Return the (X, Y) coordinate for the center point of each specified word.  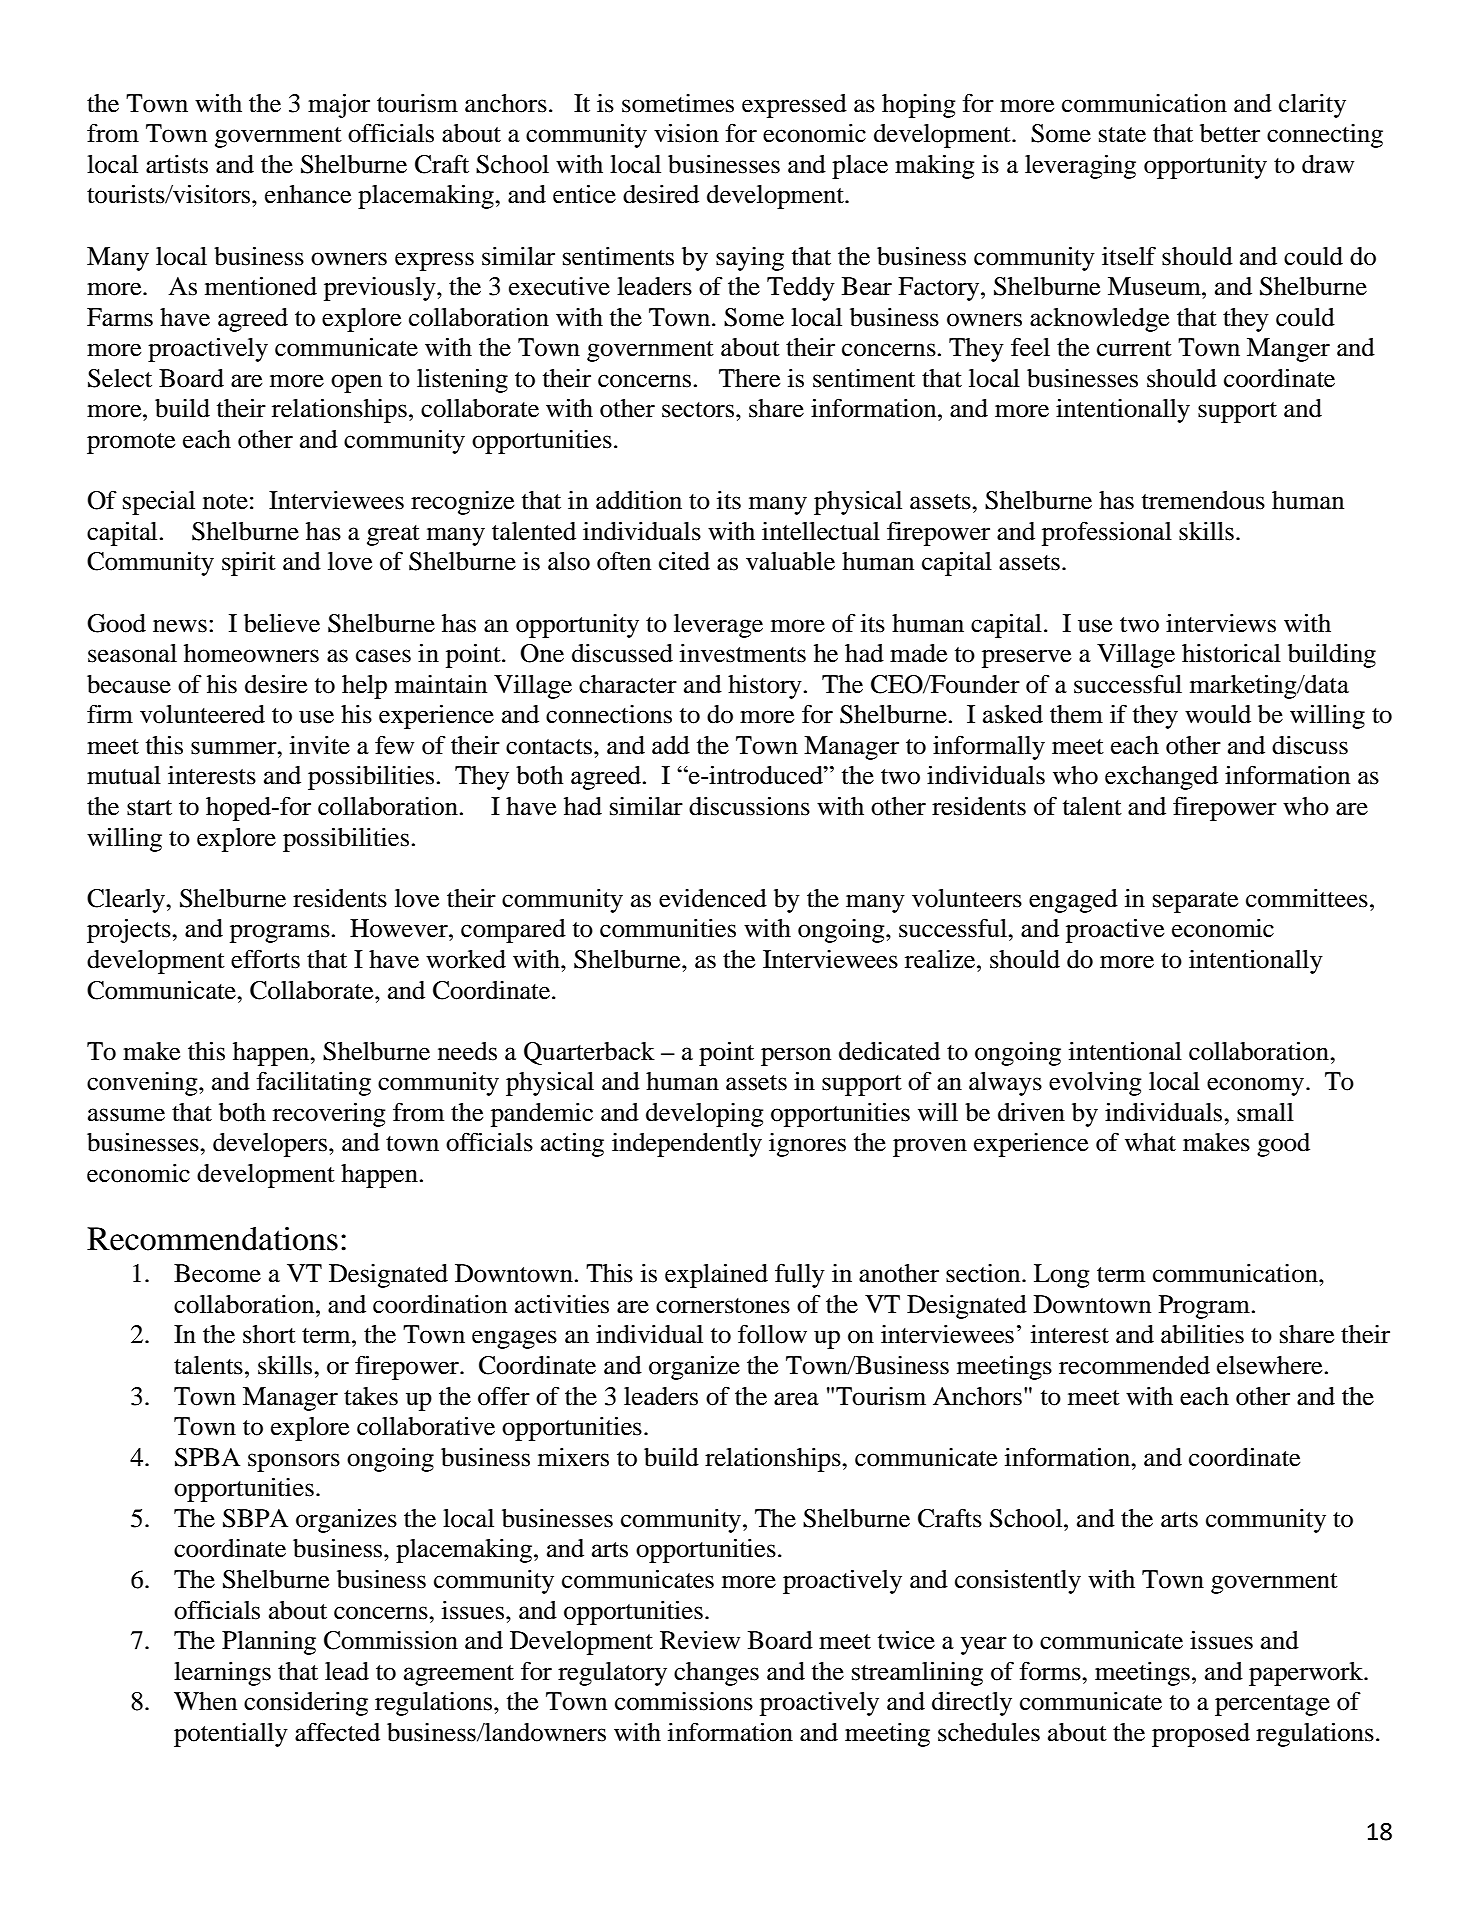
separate (1195, 902)
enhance (308, 194)
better (1230, 133)
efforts (265, 959)
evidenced (713, 898)
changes (716, 1674)
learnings (222, 1674)
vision (686, 133)
